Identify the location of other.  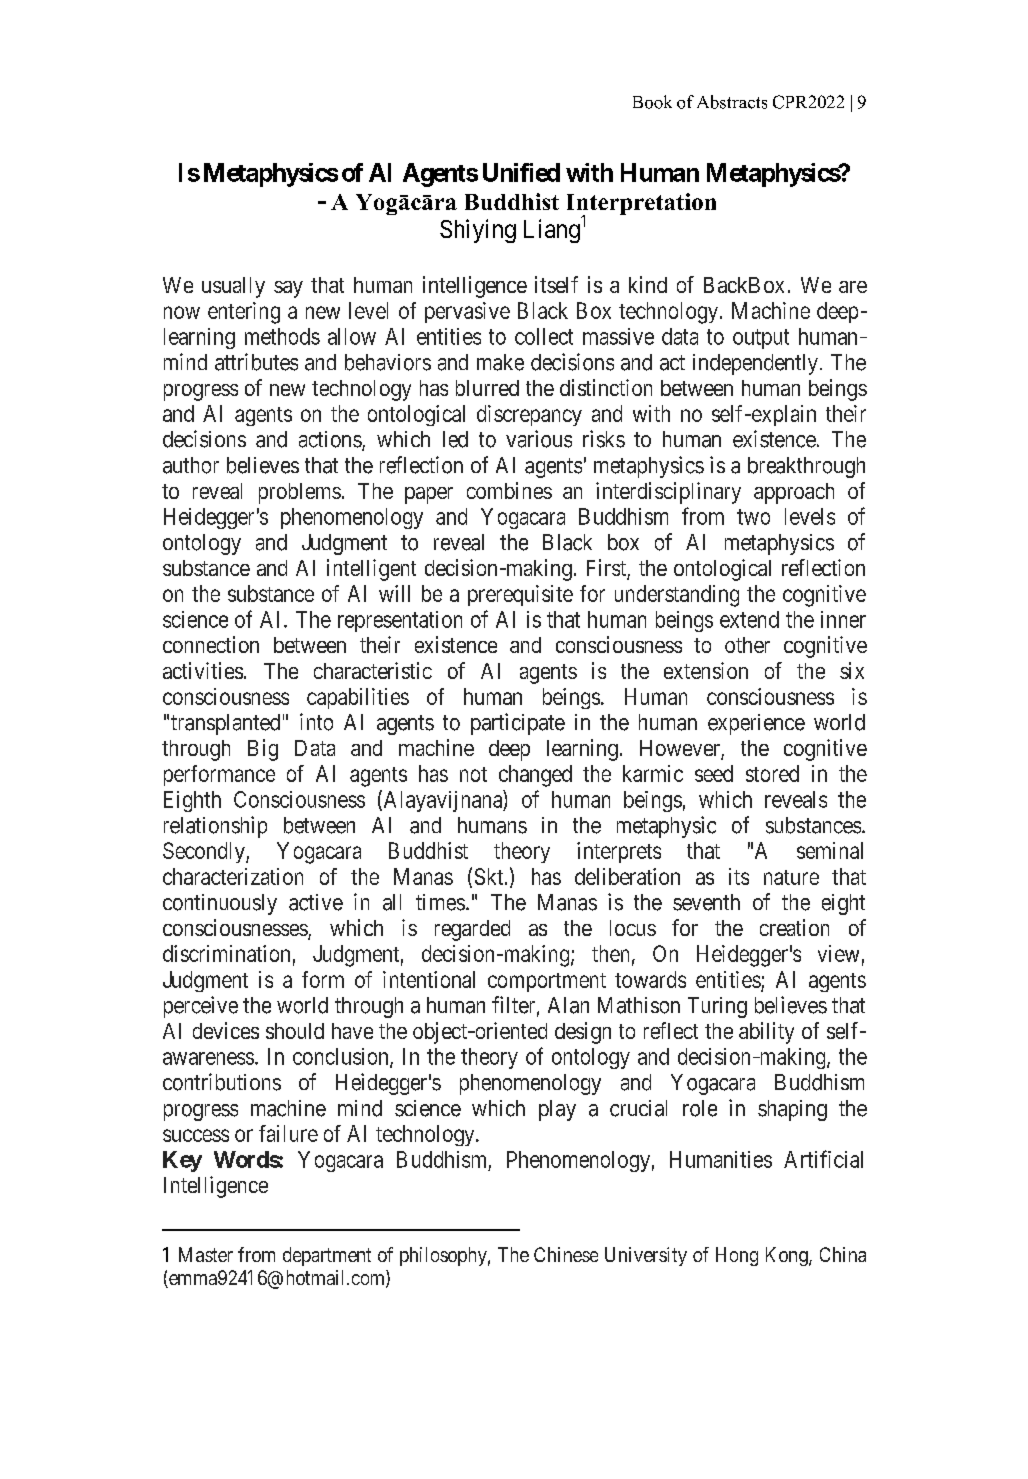
(747, 645).
